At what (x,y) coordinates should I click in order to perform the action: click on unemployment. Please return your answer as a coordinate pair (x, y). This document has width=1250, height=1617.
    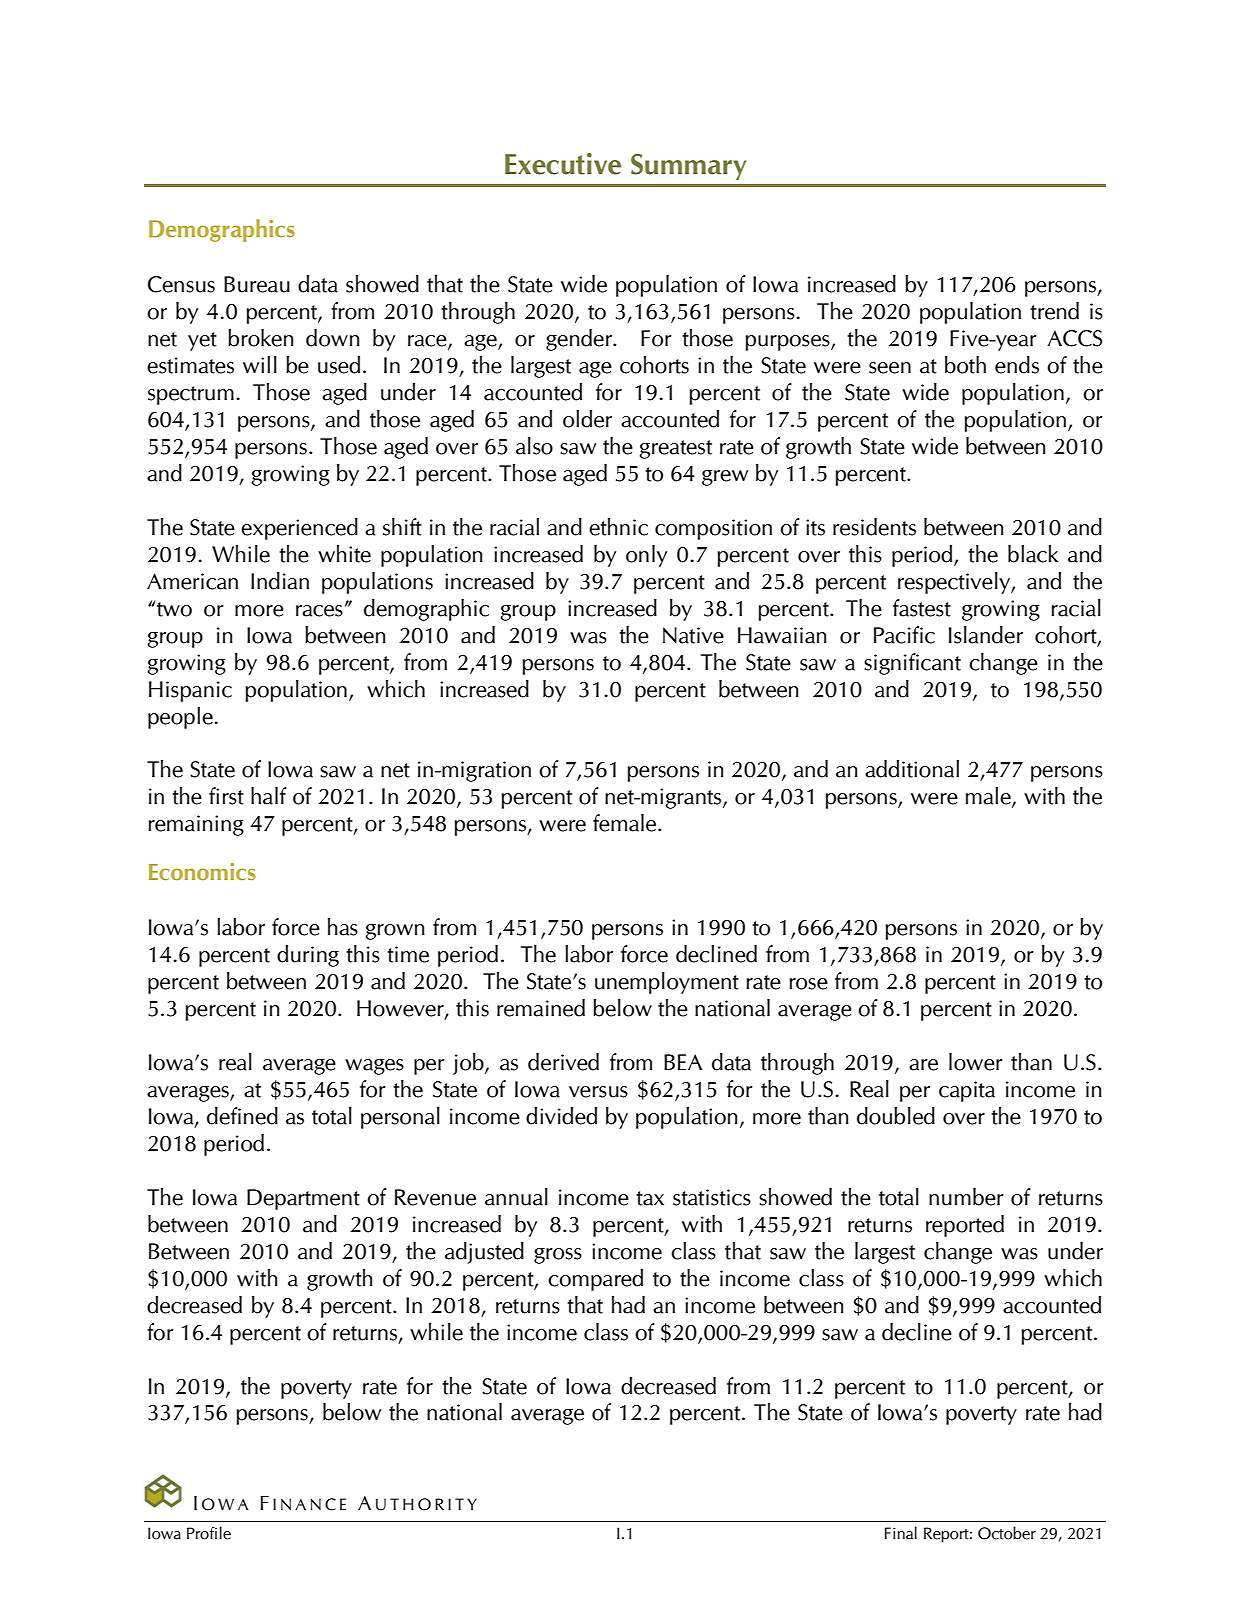
    Looking at the image, I should click on (667, 983).
